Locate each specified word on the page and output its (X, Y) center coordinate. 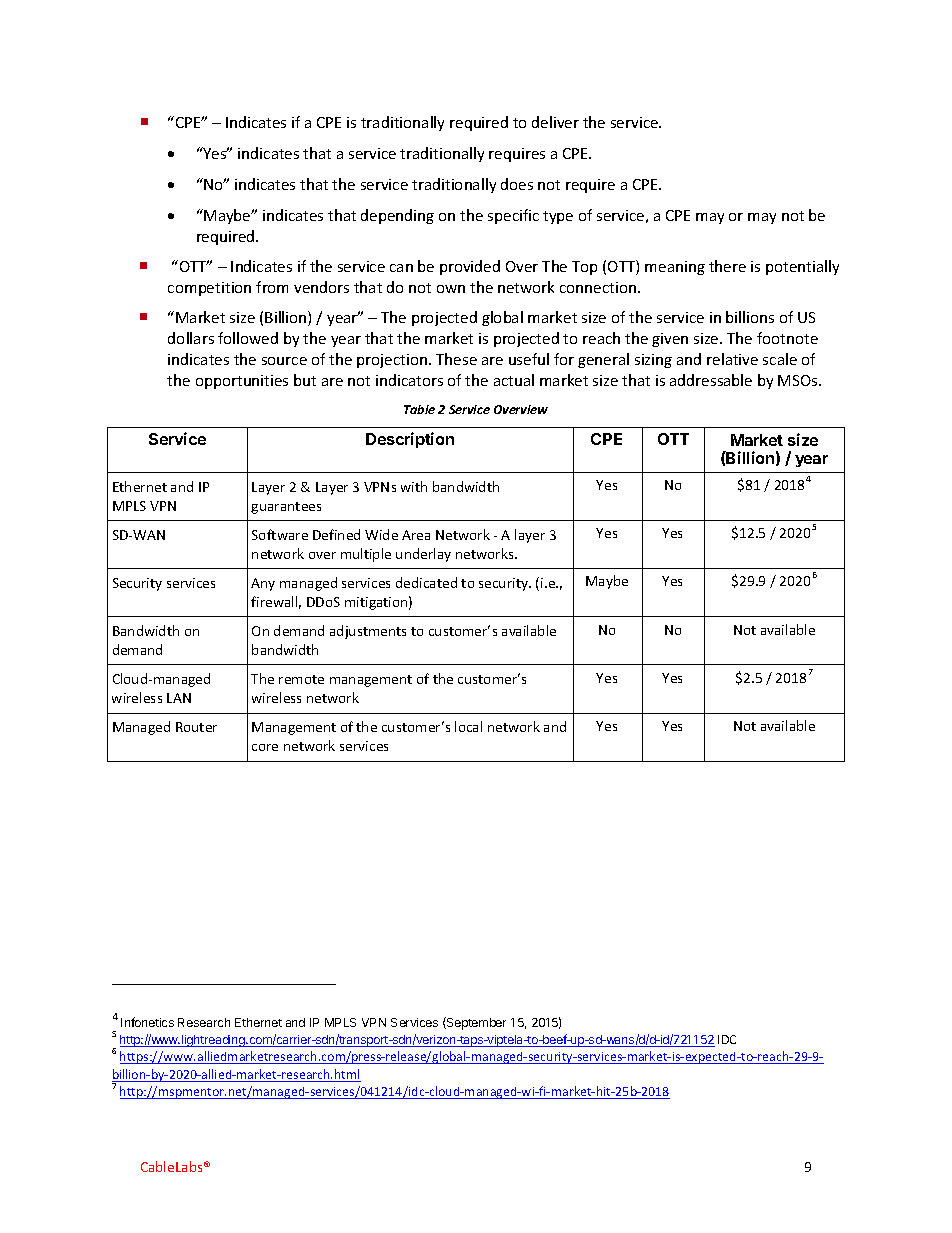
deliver (555, 122)
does (517, 184)
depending (397, 216)
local (468, 726)
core (265, 747)
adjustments (368, 632)
